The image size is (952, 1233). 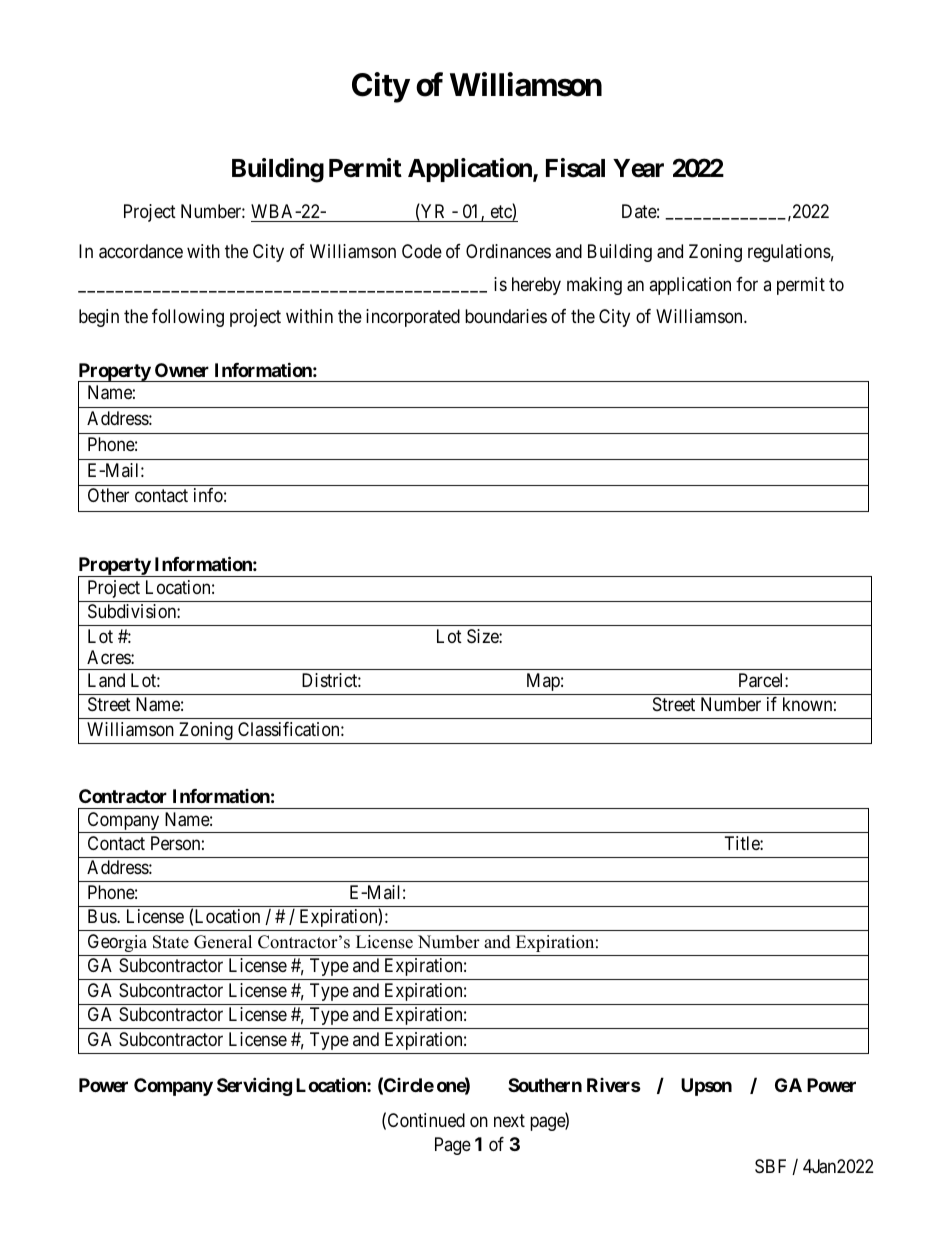 I want to click on Land, so click(x=106, y=680).
